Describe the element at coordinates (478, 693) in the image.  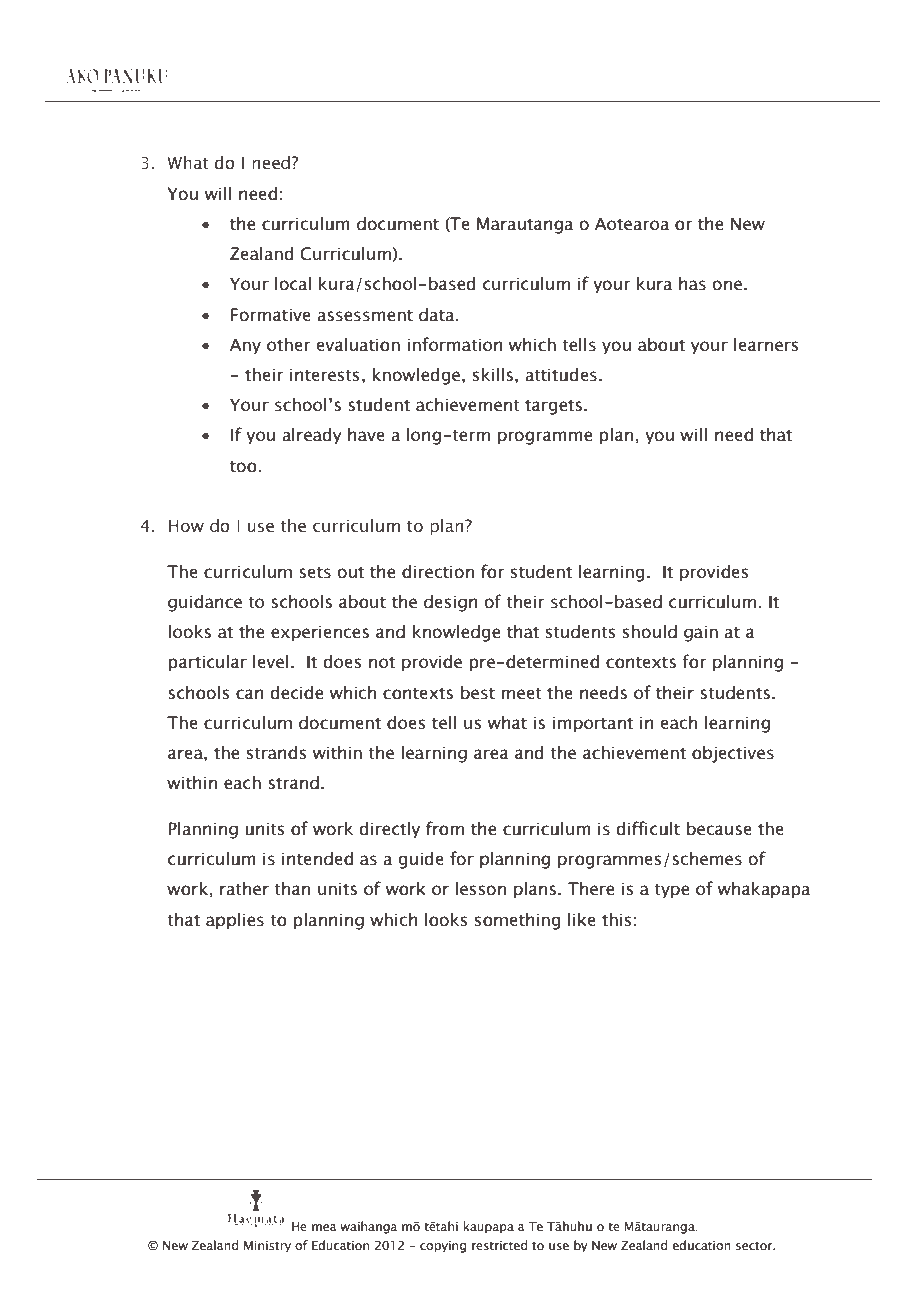
I see `best` at that location.
